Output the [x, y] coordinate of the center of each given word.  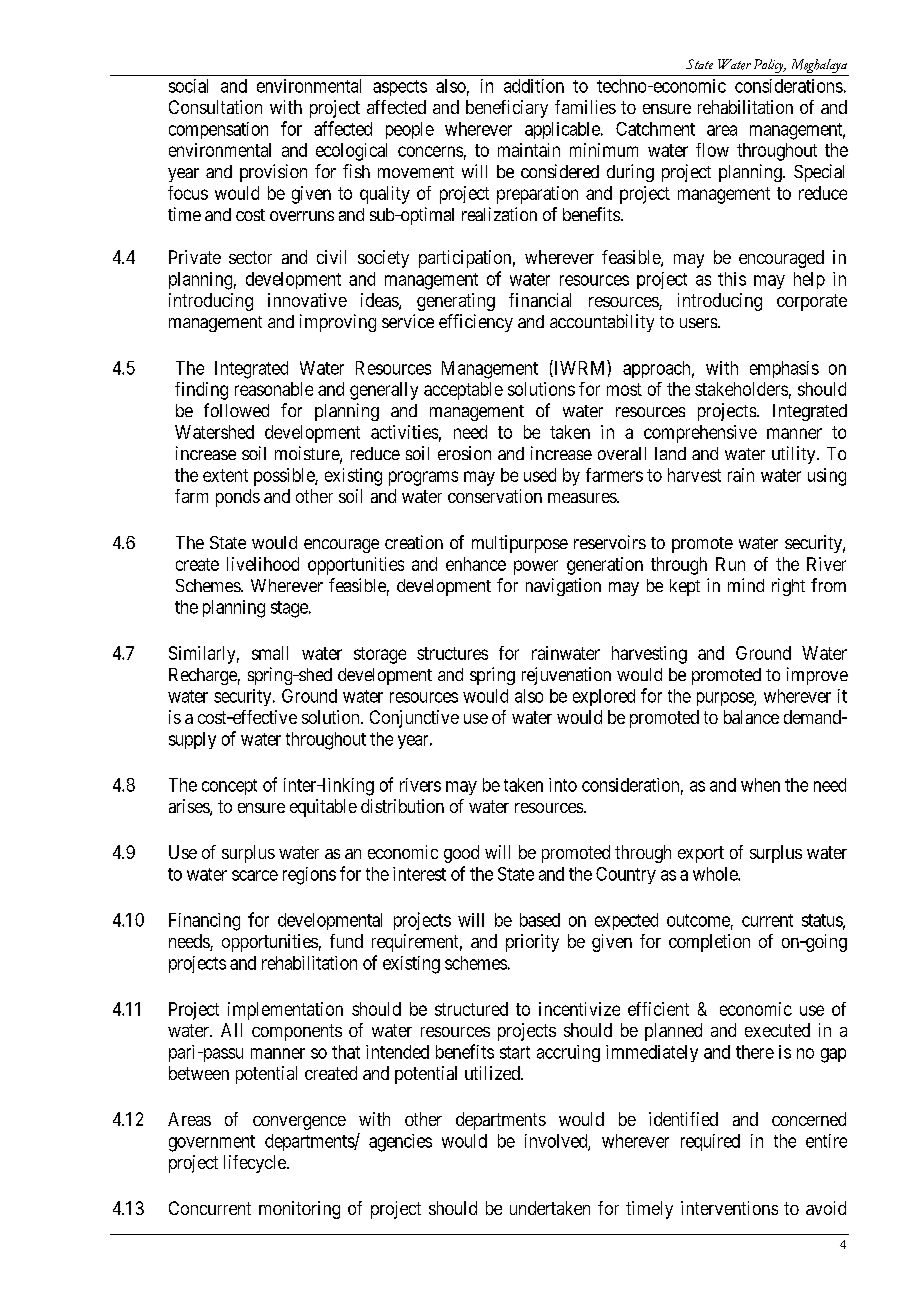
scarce [255, 875]
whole [716, 874]
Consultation [215, 107]
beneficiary [507, 109]
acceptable [463, 391]
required [710, 1142]
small [270, 653]
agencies [400, 1143]
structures [452, 653]
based [540, 920]
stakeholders [741, 389]
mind [746, 585]
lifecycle [256, 1164]
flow [712, 150]
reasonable [274, 389]
